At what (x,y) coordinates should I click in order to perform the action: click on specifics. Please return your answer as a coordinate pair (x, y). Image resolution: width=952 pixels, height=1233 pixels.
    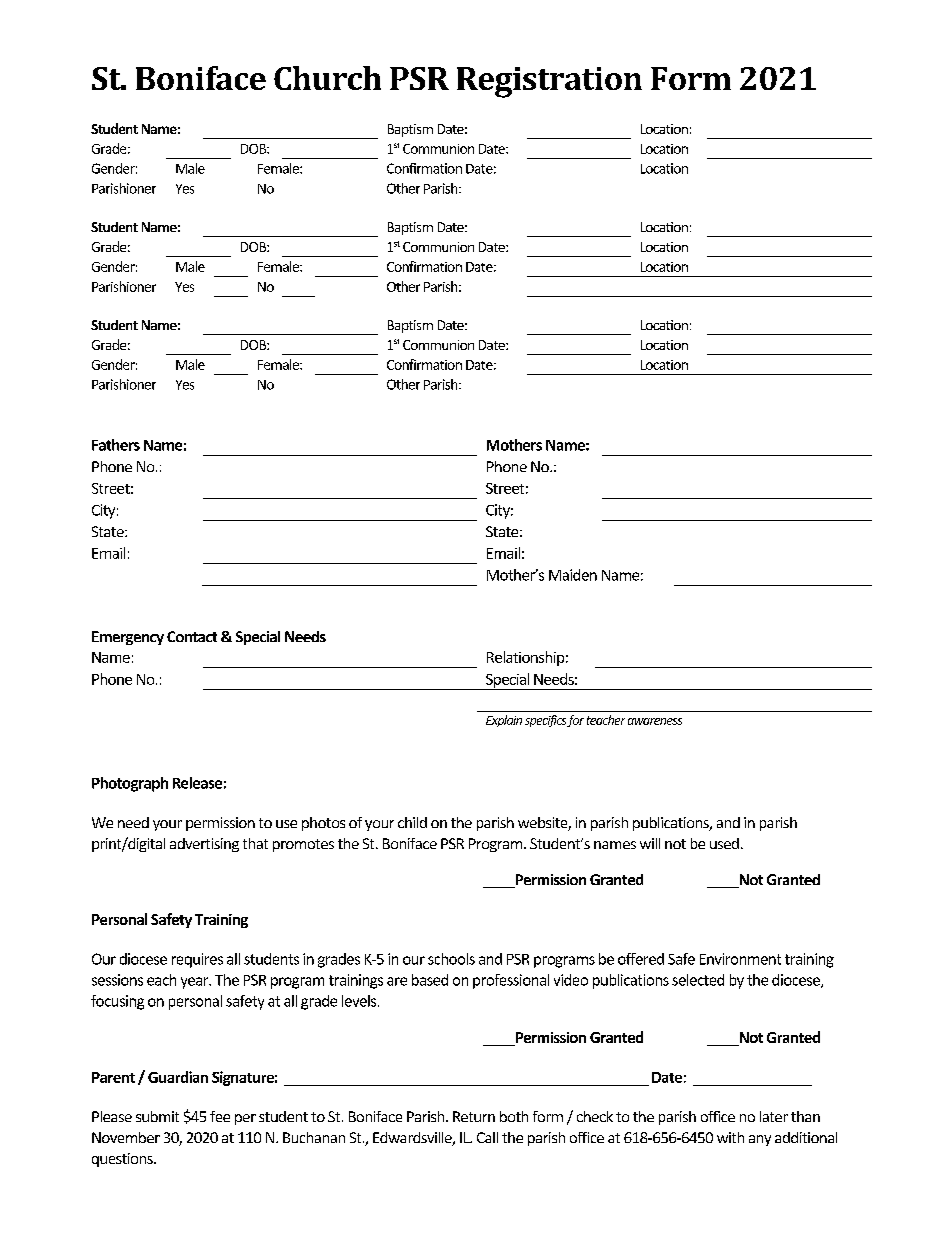
    Looking at the image, I should click on (545, 721).
